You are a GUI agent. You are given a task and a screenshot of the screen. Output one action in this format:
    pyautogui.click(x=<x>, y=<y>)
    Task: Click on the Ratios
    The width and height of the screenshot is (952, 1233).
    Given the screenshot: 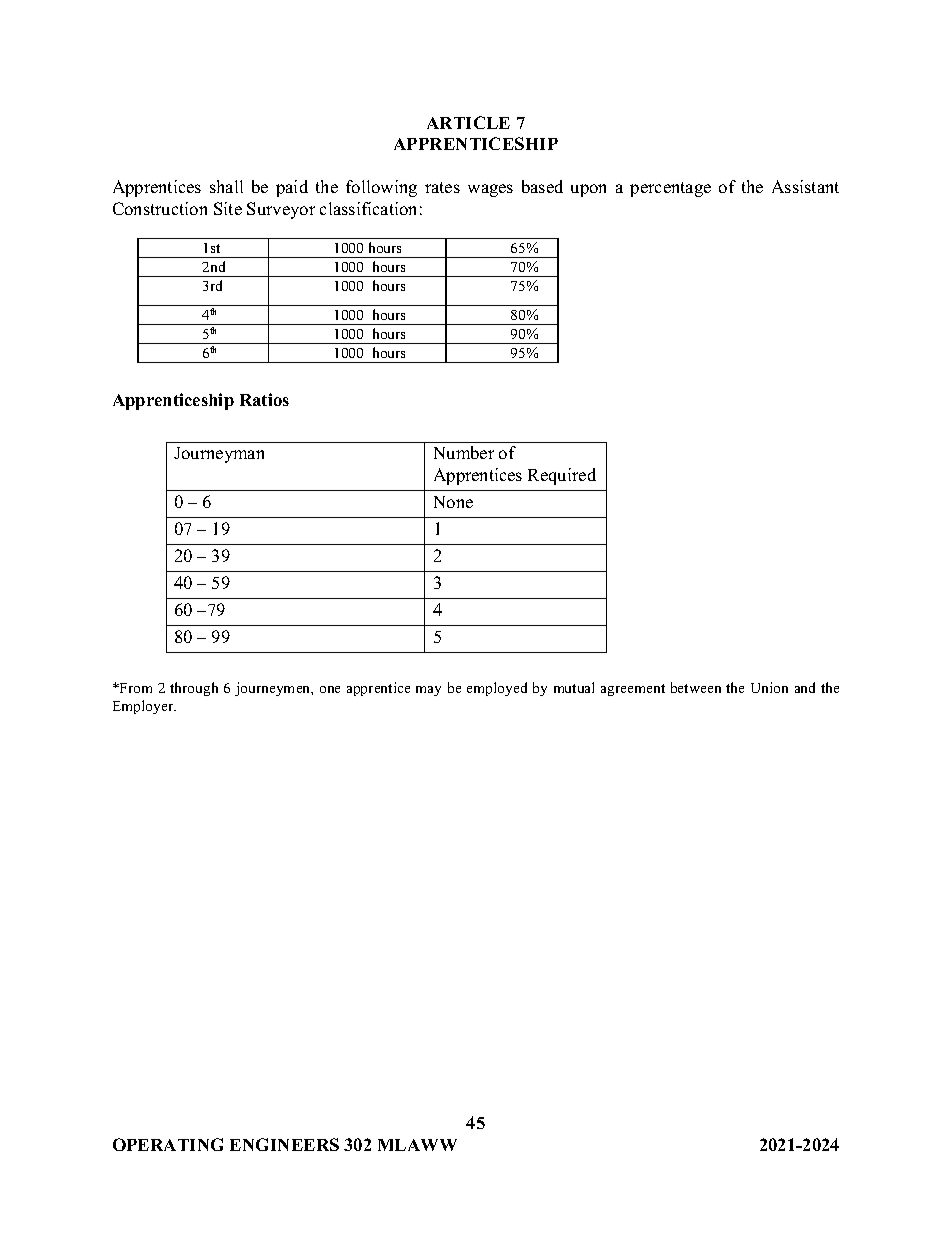 What is the action you would take?
    pyautogui.click(x=264, y=399)
